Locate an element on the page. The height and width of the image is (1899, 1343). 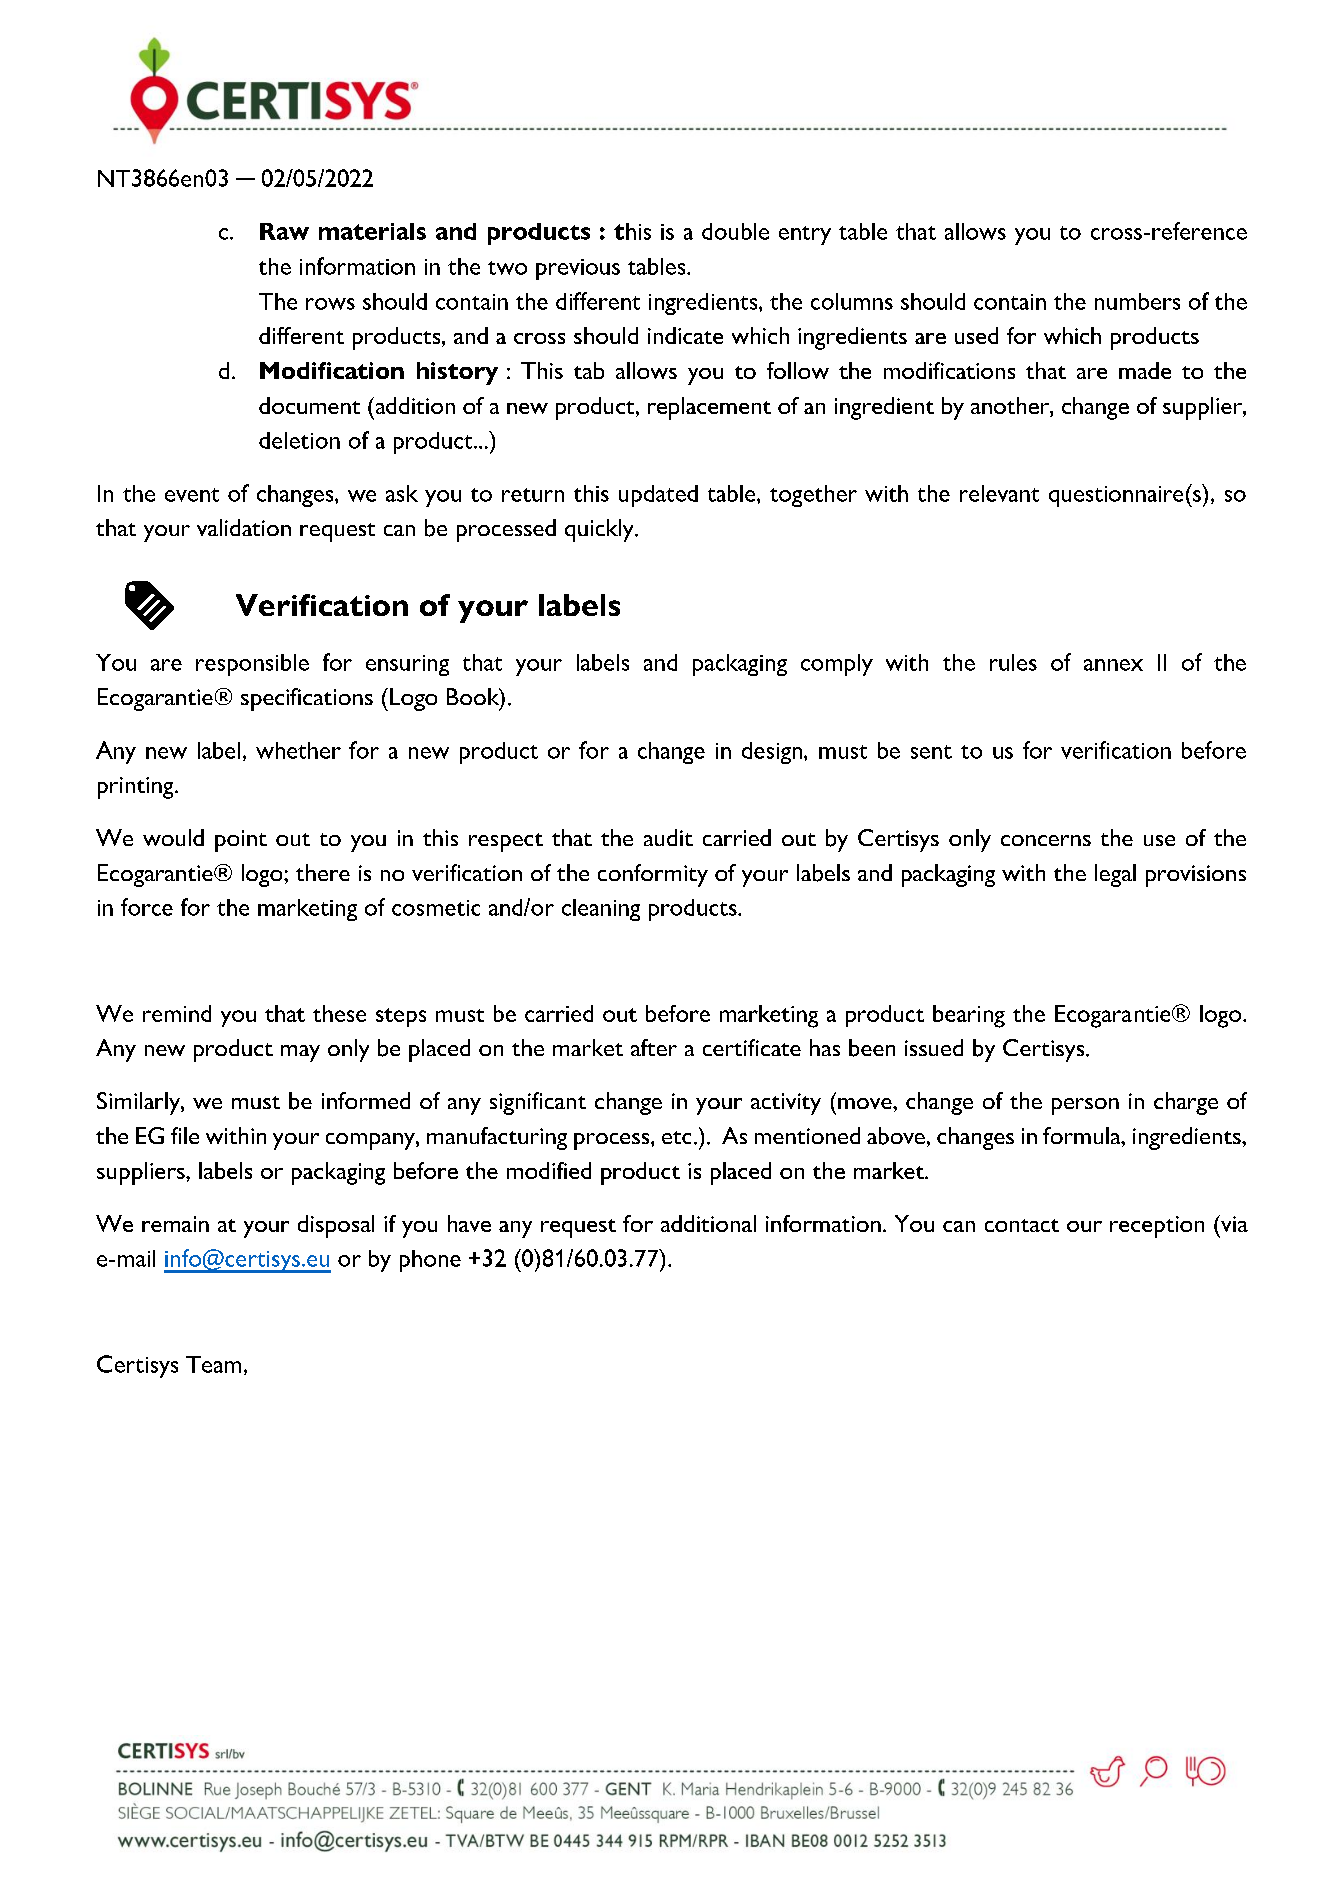
concerns is located at coordinates (1046, 840).
